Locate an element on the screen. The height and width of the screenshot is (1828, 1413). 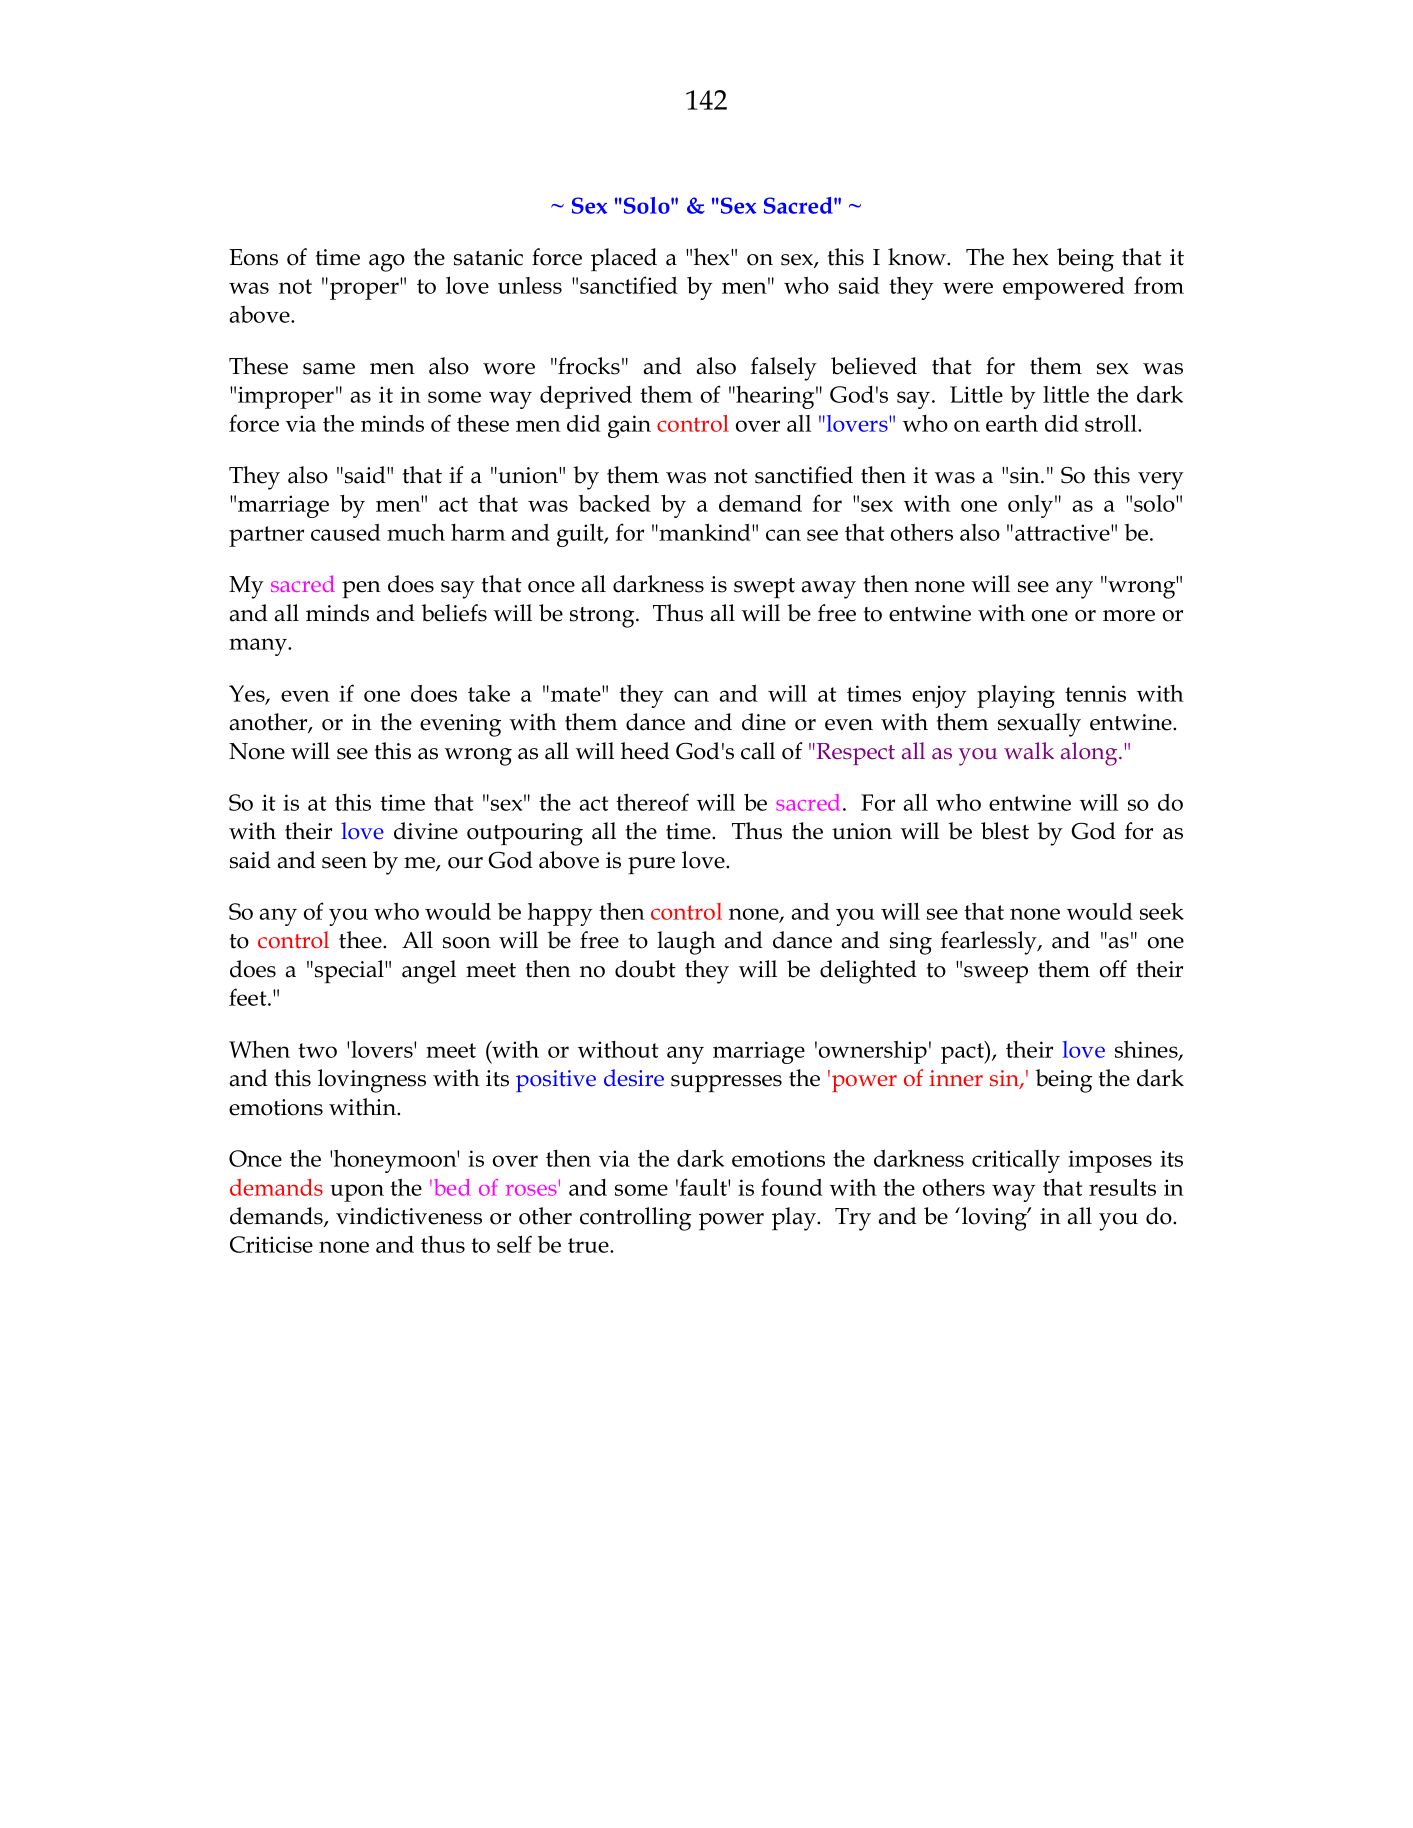
placed is located at coordinates (624, 260).
